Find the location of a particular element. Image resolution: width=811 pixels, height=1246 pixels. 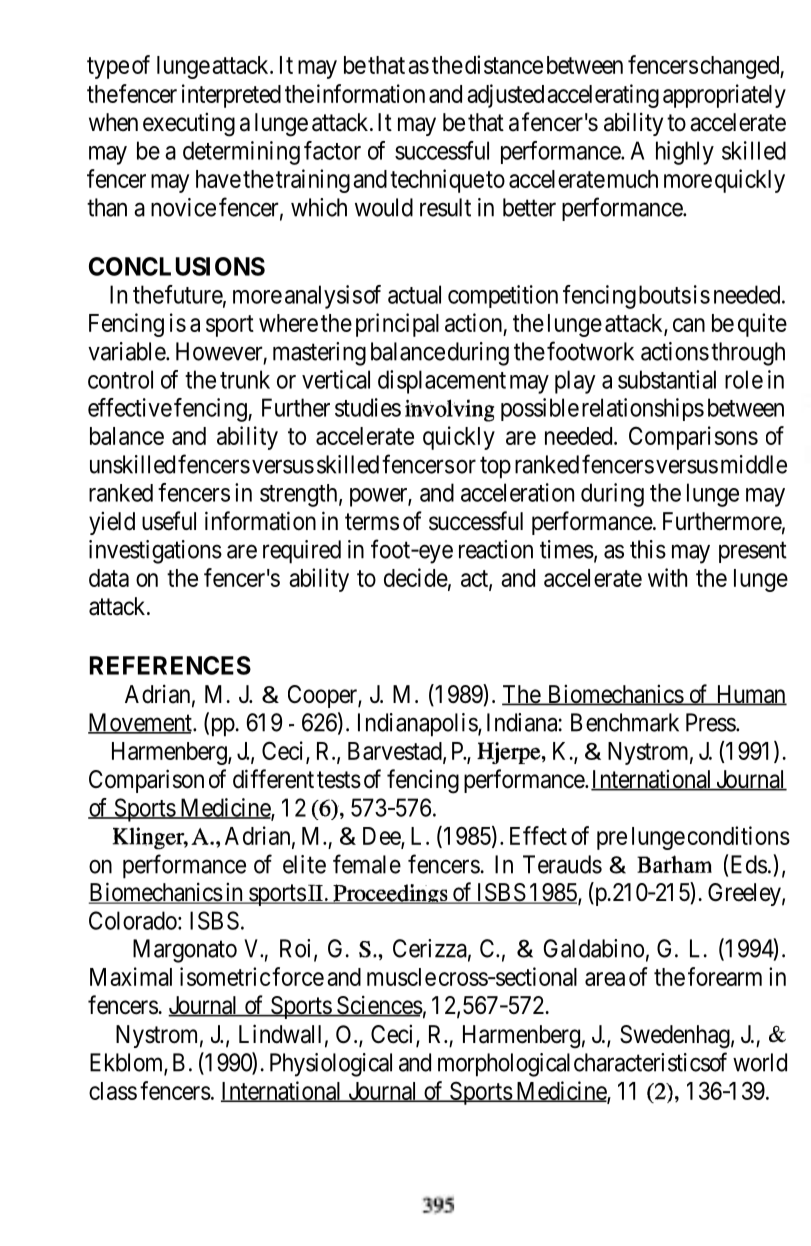

with is located at coordinates (667, 577).
